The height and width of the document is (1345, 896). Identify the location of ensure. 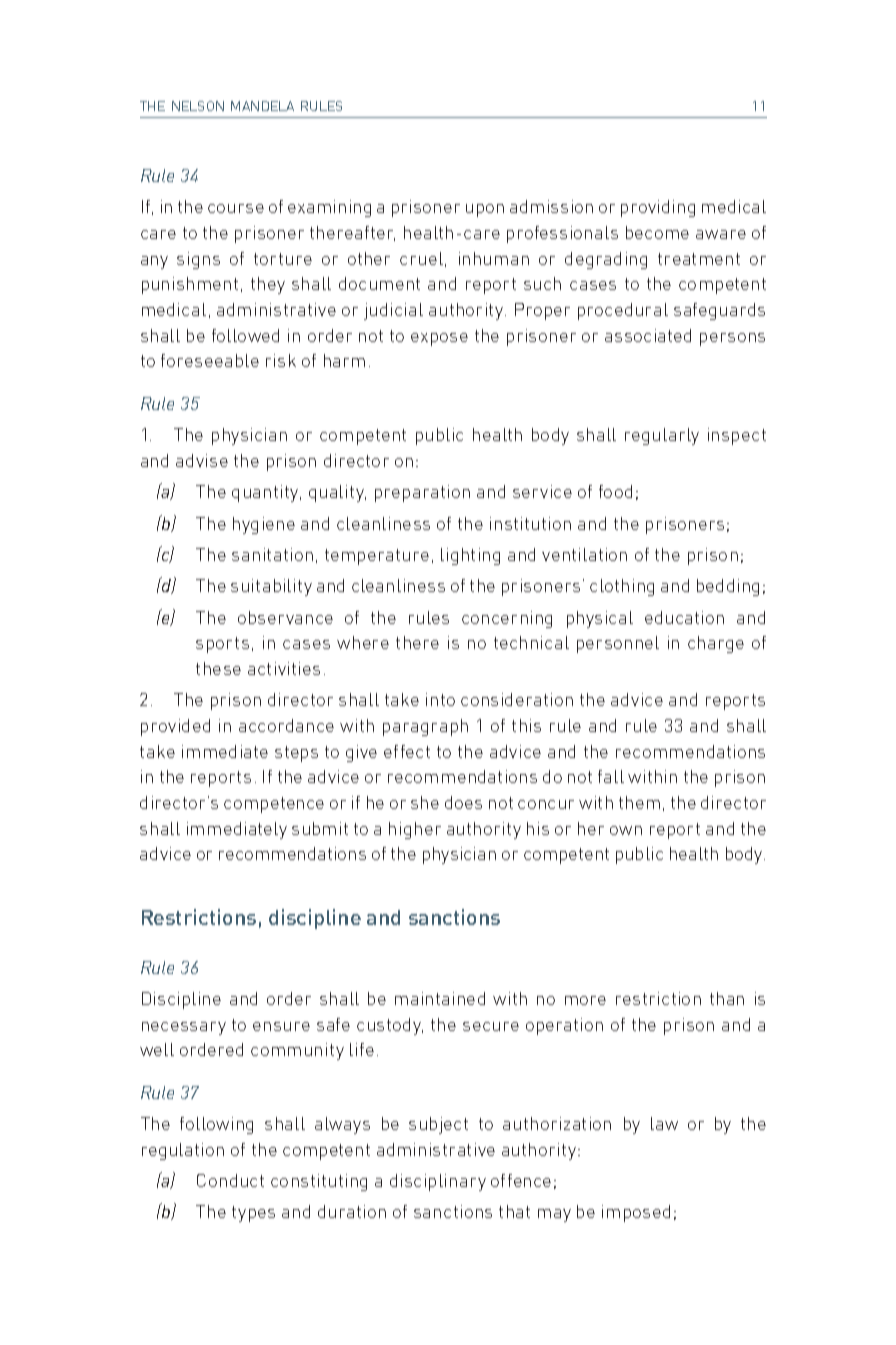
(281, 1026).
